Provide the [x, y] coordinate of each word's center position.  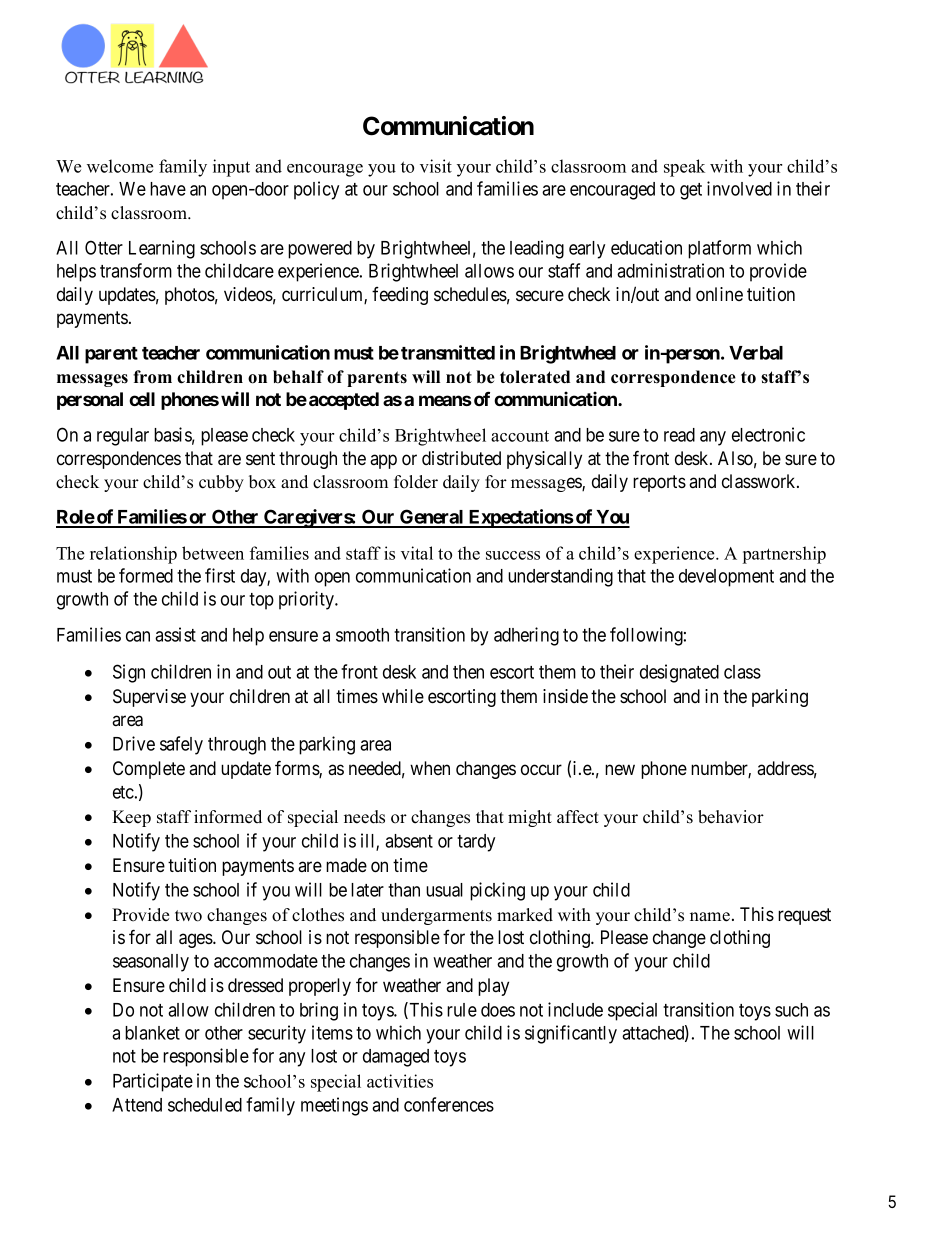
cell [142, 399]
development [726, 578]
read [679, 435]
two [188, 916]
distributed [461, 458]
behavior [731, 817]
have [168, 189]
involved [739, 188]
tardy [476, 843]
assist [175, 634]
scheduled [205, 1105]
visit [436, 166]
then [468, 672]
